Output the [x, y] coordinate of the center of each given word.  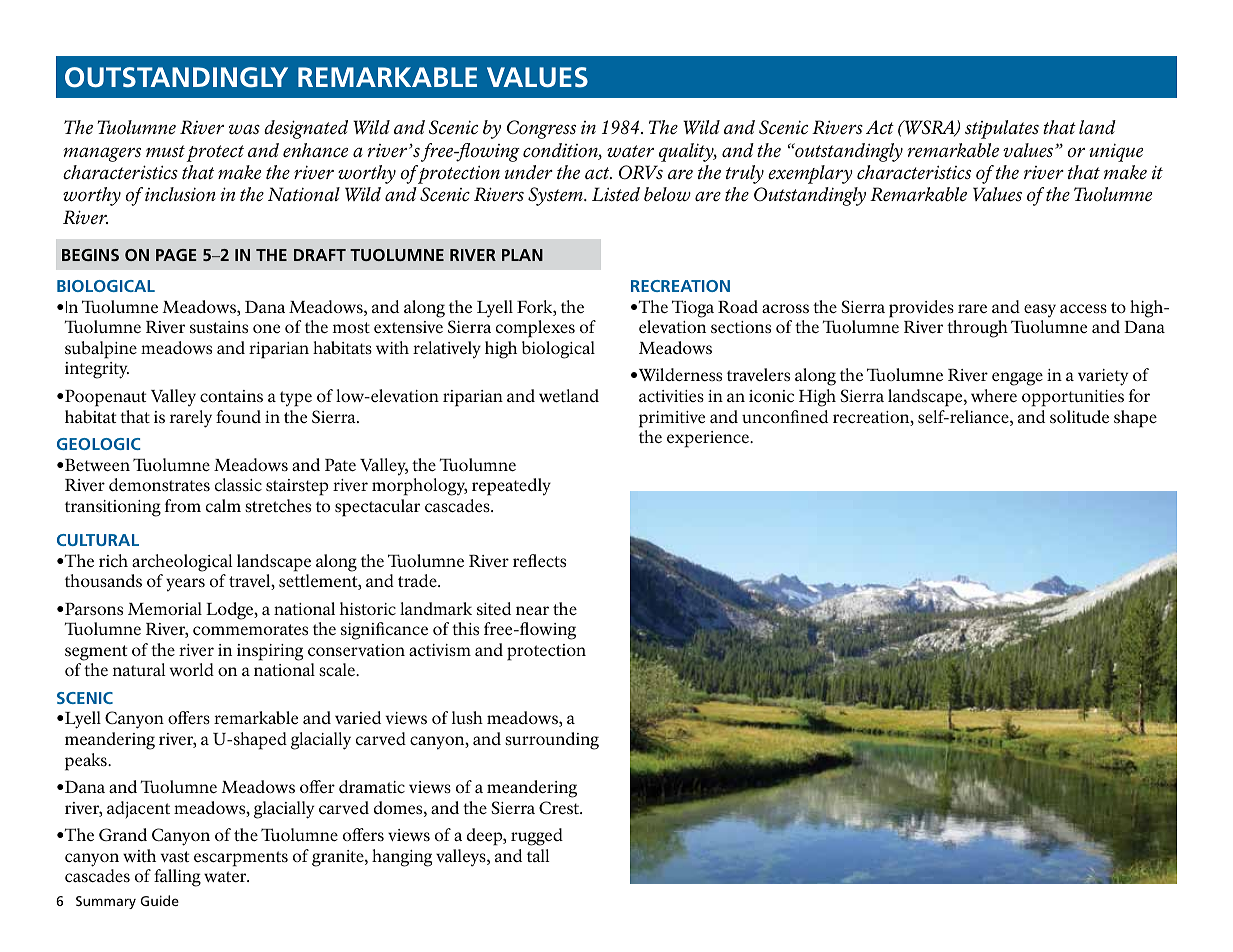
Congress [541, 129]
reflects [539, 560]
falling [177, 878]
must [165, 151]
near [532, 610]
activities [671, 396]
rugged [537, 837]
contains [231, 396]
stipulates [1002, 129]
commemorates [250, 629]
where [994, 395]
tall [538, 855]
